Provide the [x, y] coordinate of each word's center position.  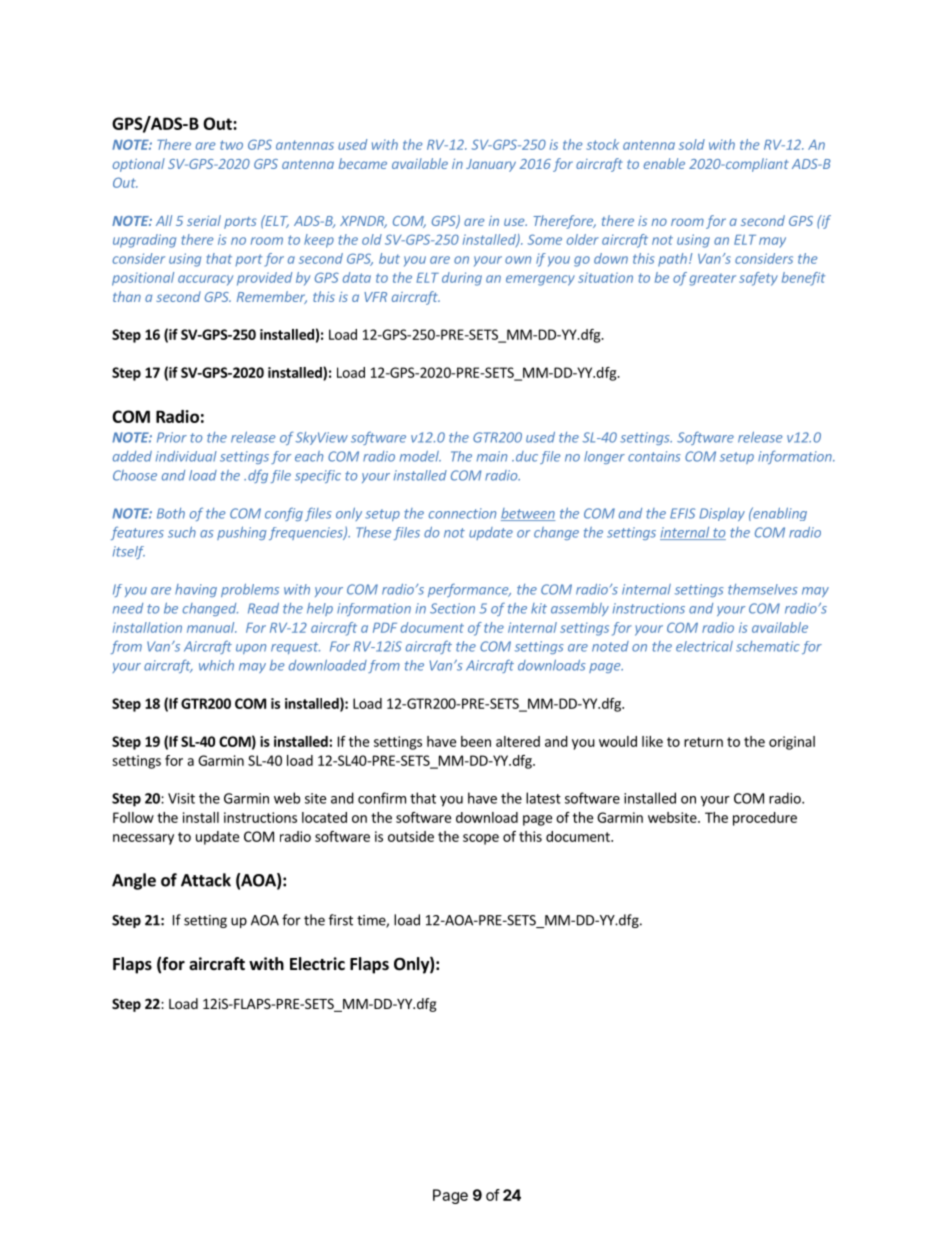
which [216, 665]
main [492, 456]
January [491, 165]
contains [654, 456]
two [231, 145]
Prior [172, 437]
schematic [768, 646]
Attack [206, 880]
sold [692, 144]
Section [452, 608]
